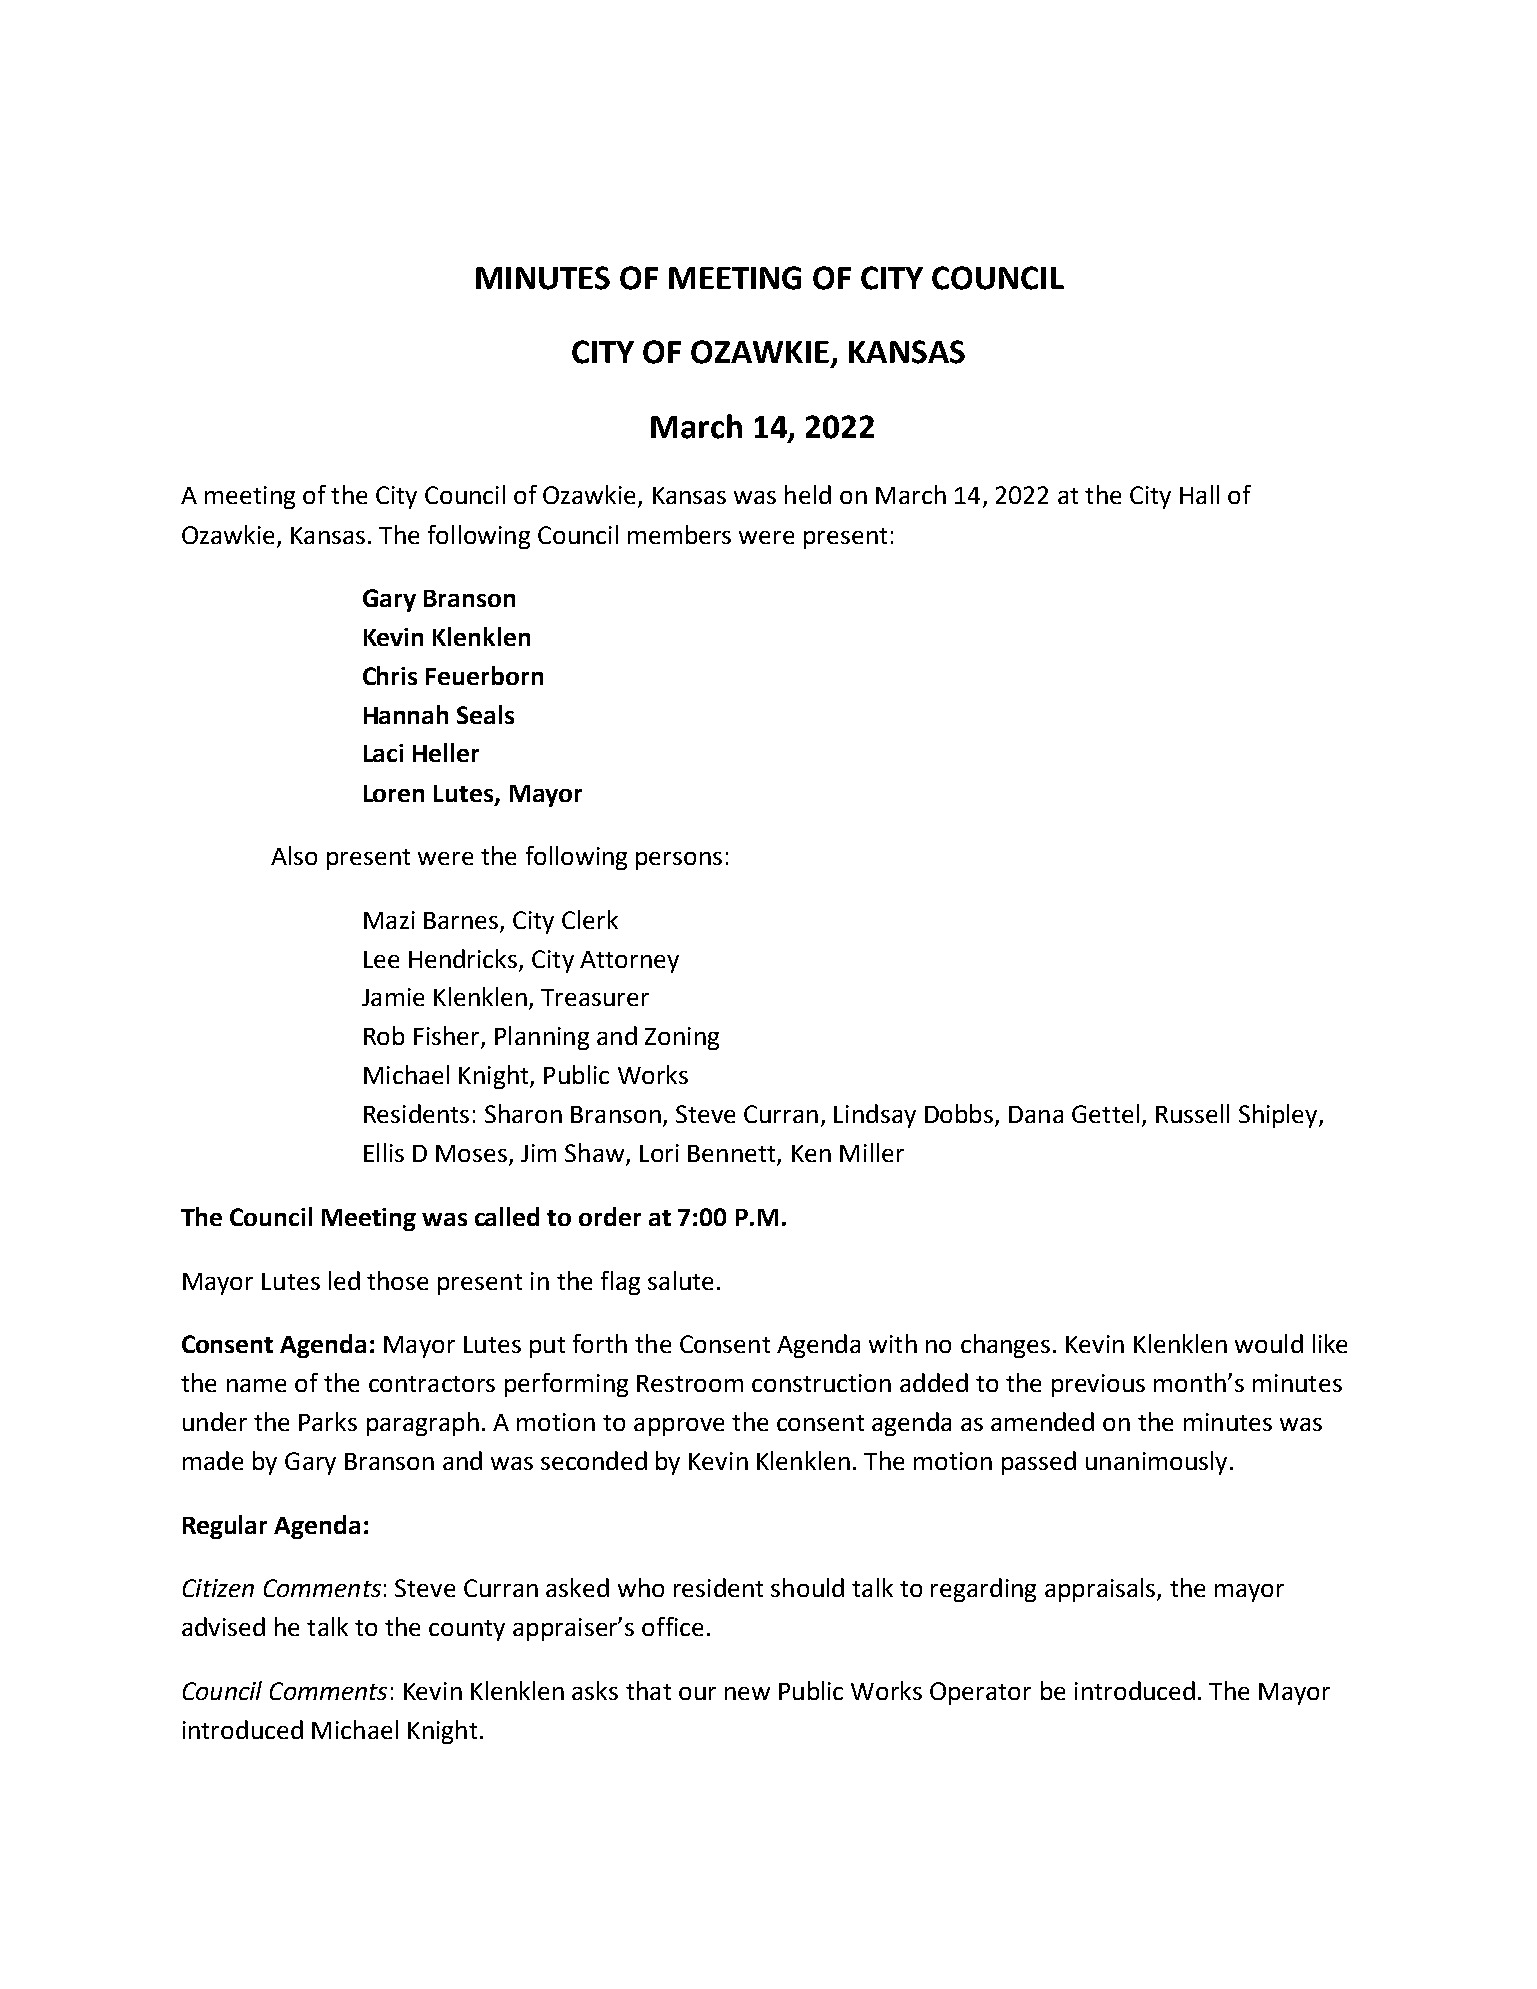 The image size is (1537, 1989). Describe the element at coordinates (808, 494) in the screenshot. I see `held` at that location.
